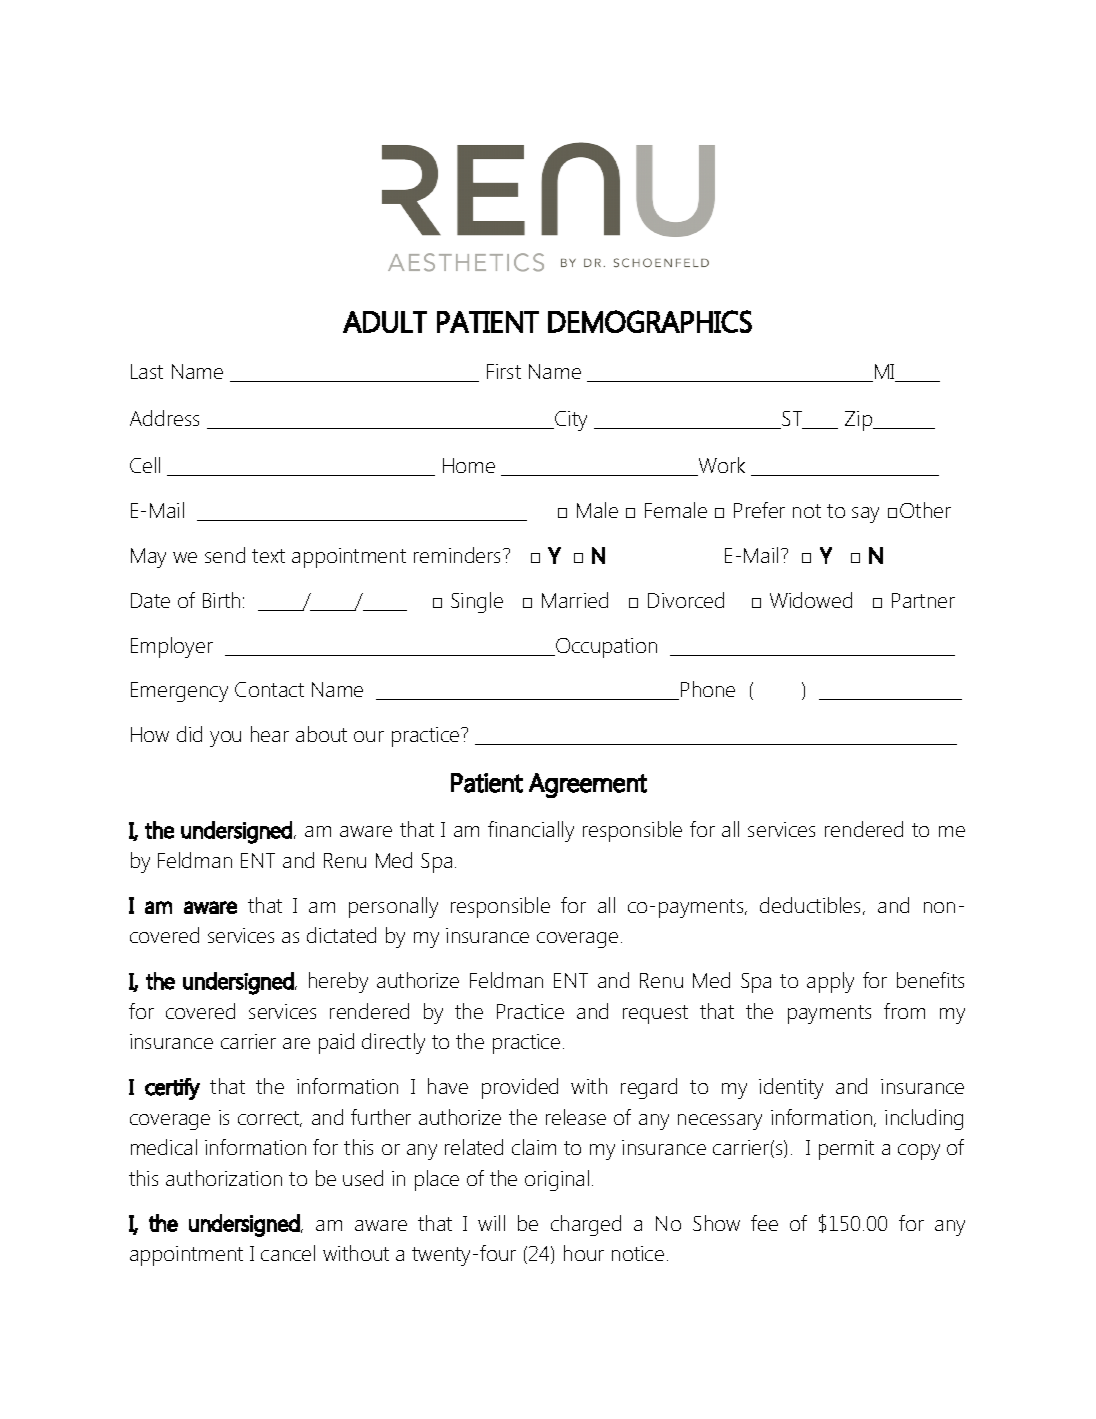 Image resolution: width=1096 pixels, height=1419 pixels. What do you see at coordinates (504, 371) in the image?
I see `First` at bounding box center [504, 371].
